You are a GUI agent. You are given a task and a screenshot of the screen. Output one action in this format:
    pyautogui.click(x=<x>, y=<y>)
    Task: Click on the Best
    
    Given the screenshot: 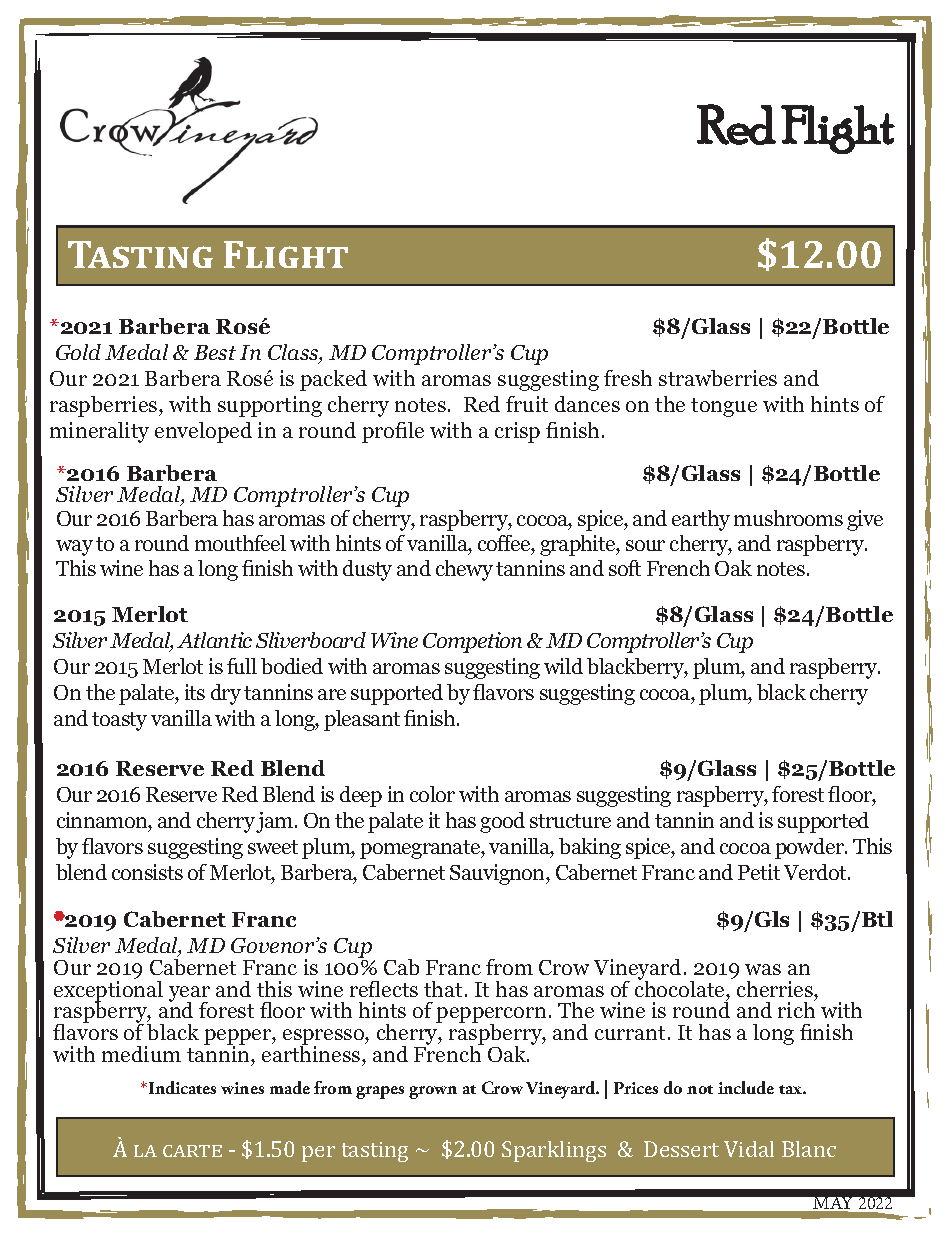 What is the action you would take?
    pyautogui.click(x=215, y=352)
